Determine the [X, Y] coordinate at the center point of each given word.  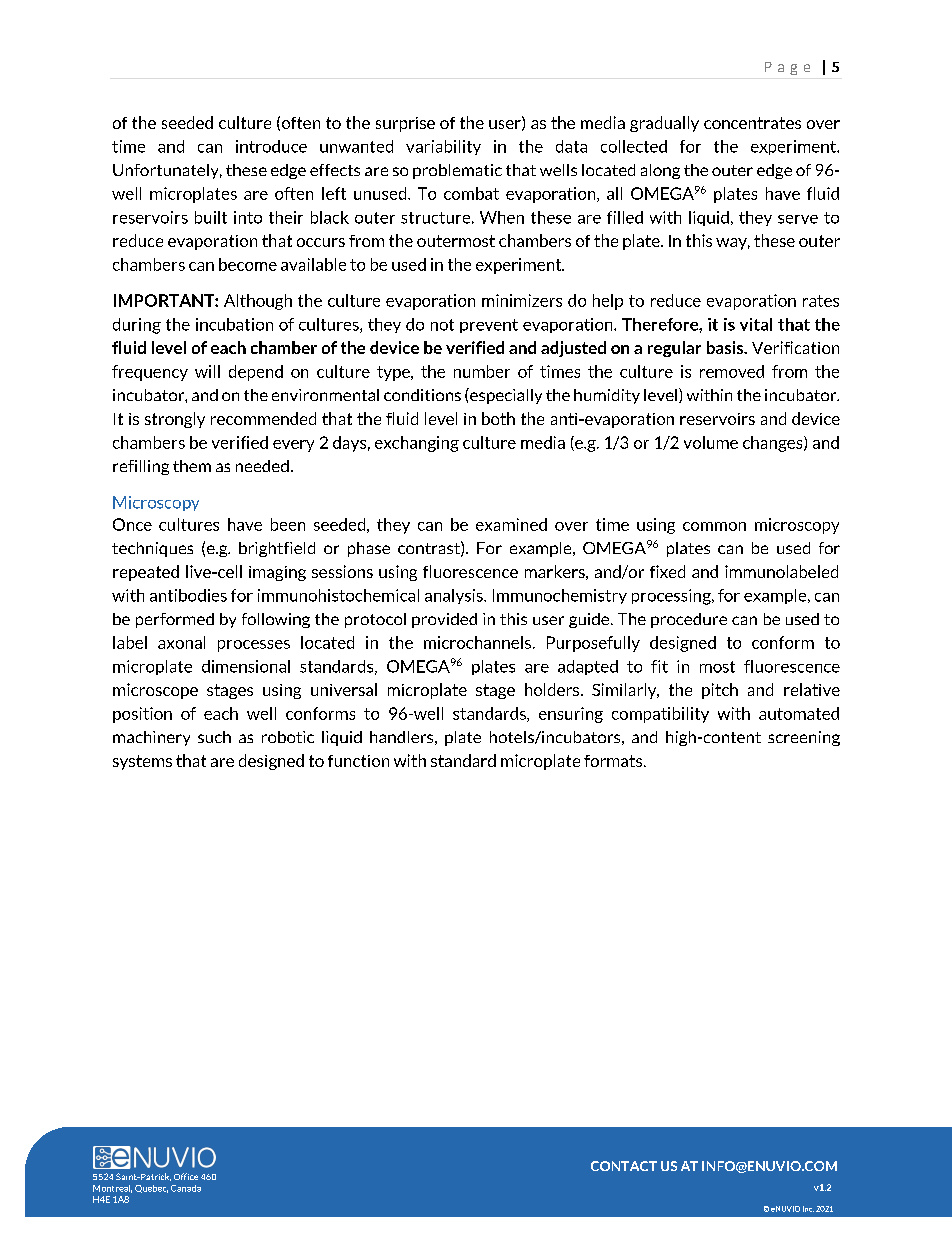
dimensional [246, 666]
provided [444, 620]
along [660, 171]
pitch [720, 691]
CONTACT [624, 1166]
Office [186, 1176]
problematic [457, 171]
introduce [271, 146]
